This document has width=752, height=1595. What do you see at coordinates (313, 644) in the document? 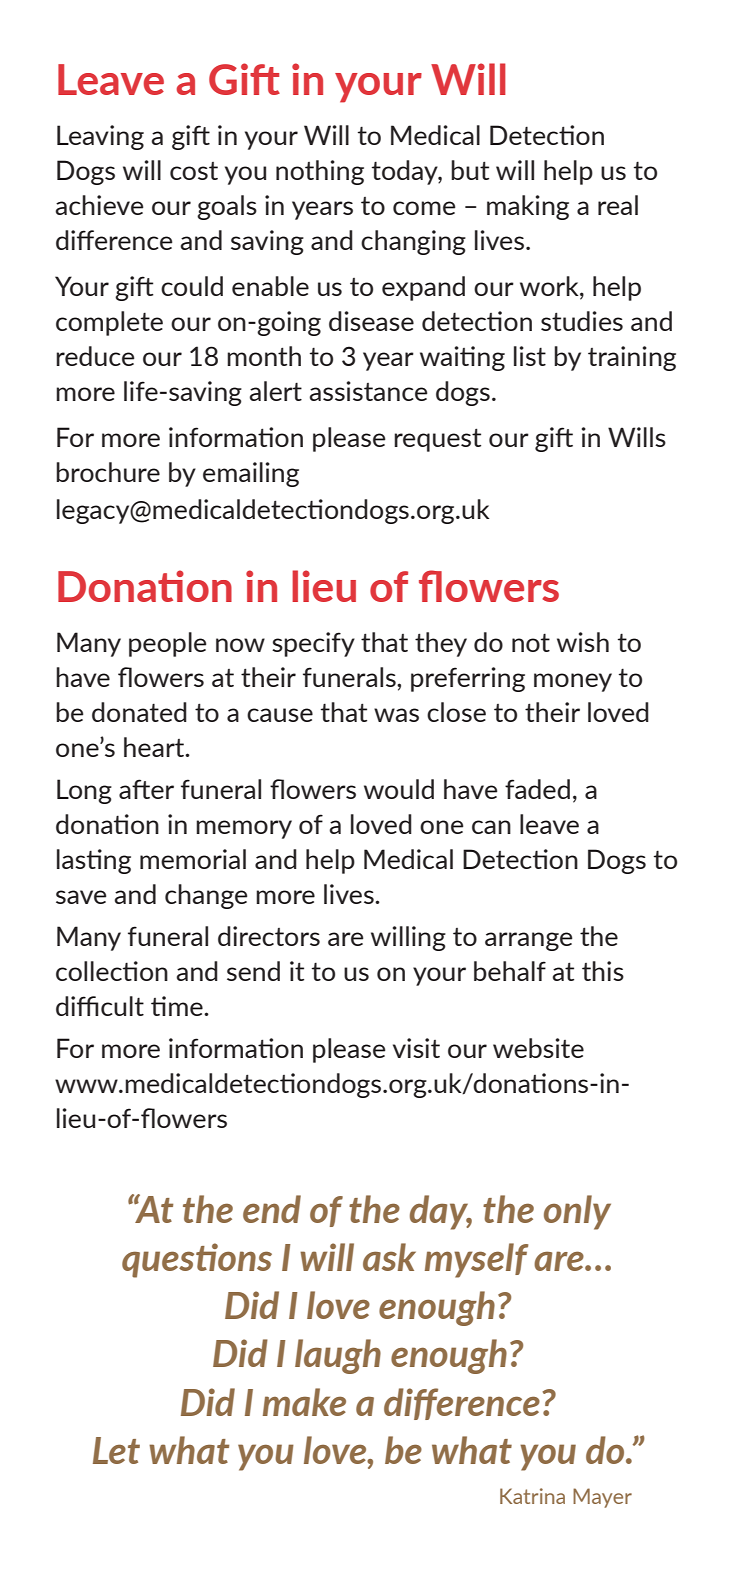
I see `specify` at bounding box center [313, 644].
